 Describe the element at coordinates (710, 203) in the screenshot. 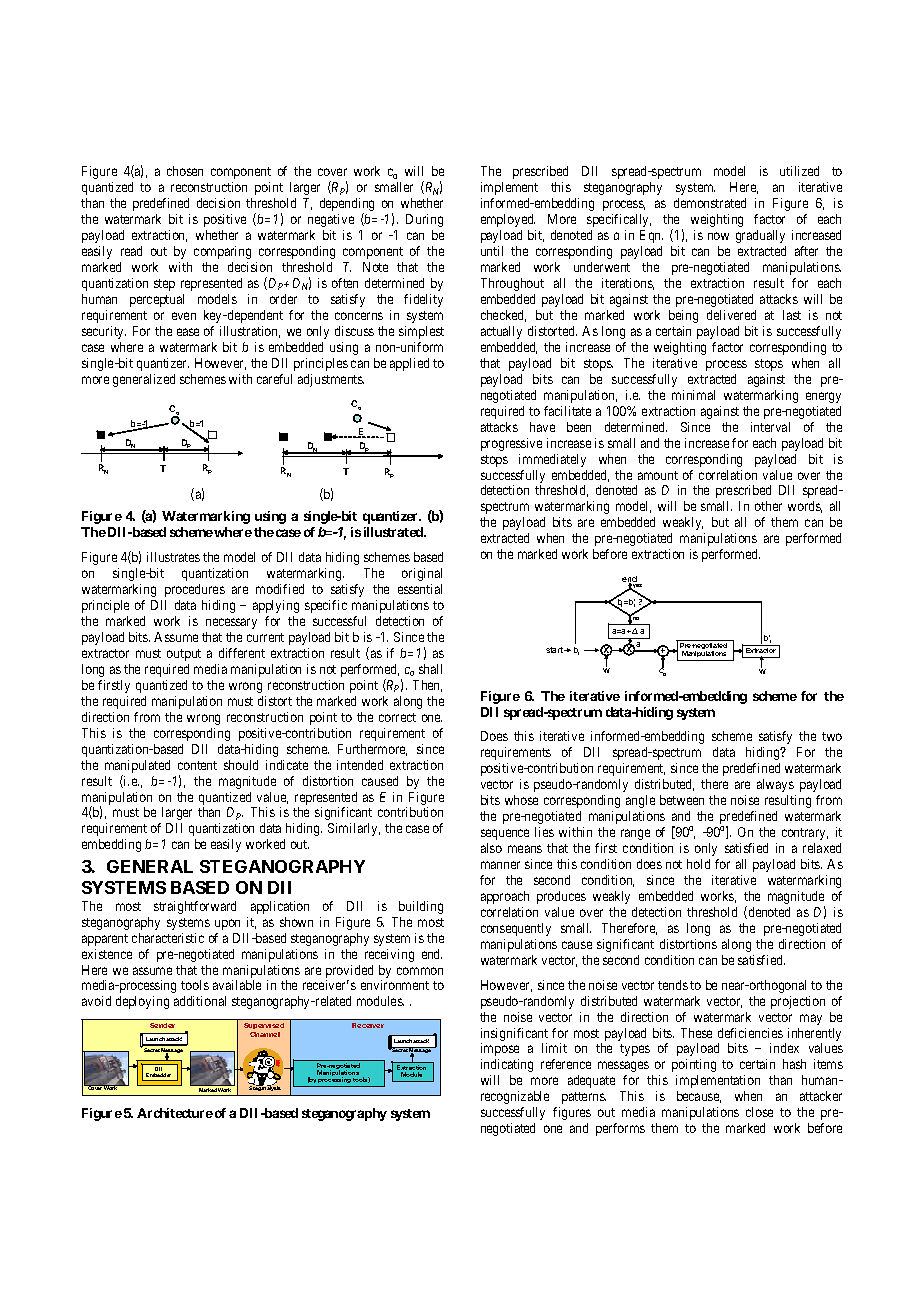

I see `demonstrated` at that location.
